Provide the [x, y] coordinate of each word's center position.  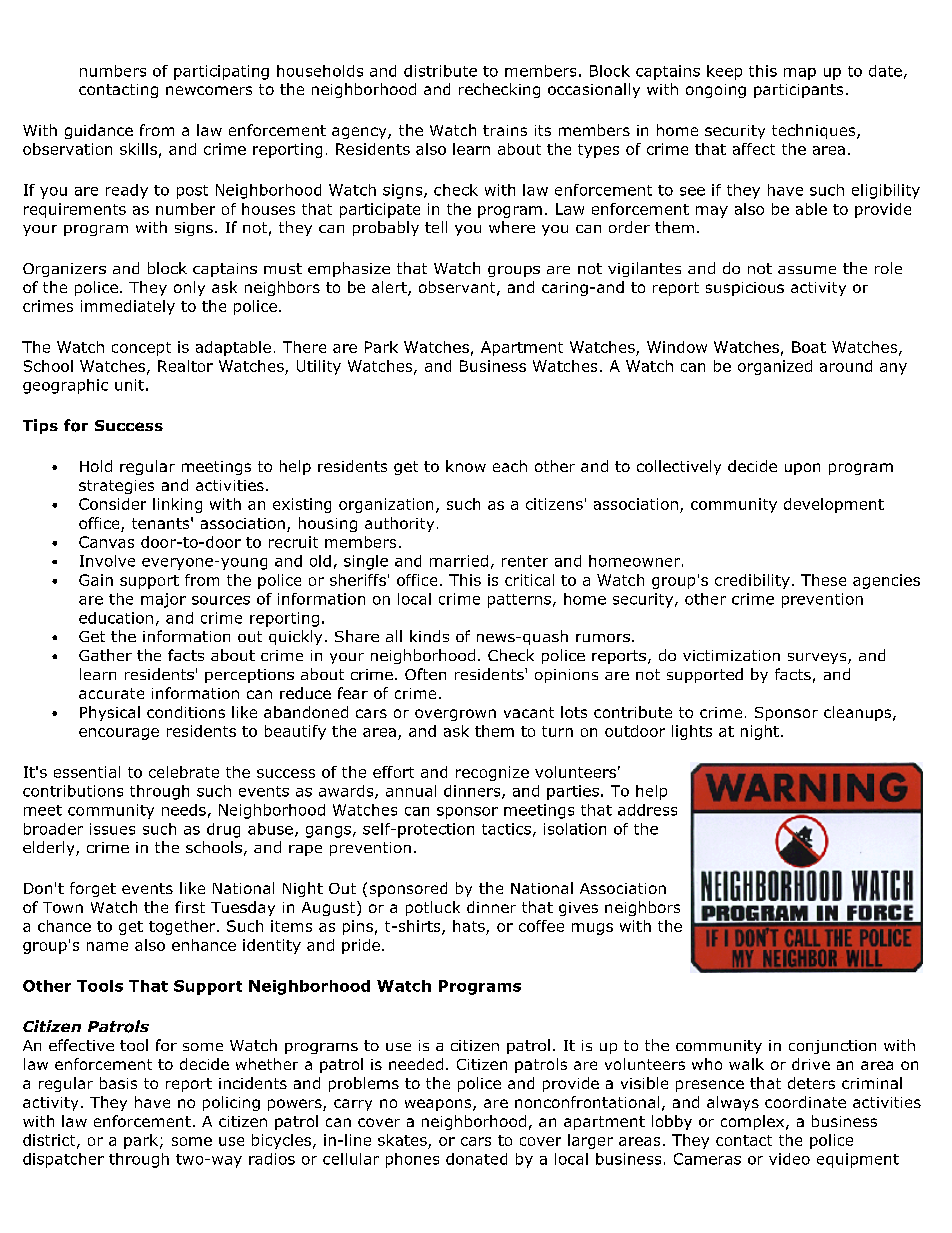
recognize [492, 773]
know [466, 466]
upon [802, 469]
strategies [116, 487]
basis [118, 1083]
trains [505, 130]
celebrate [184, 772]
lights [692, 732]
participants [798, 91]
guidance [99, 131]
